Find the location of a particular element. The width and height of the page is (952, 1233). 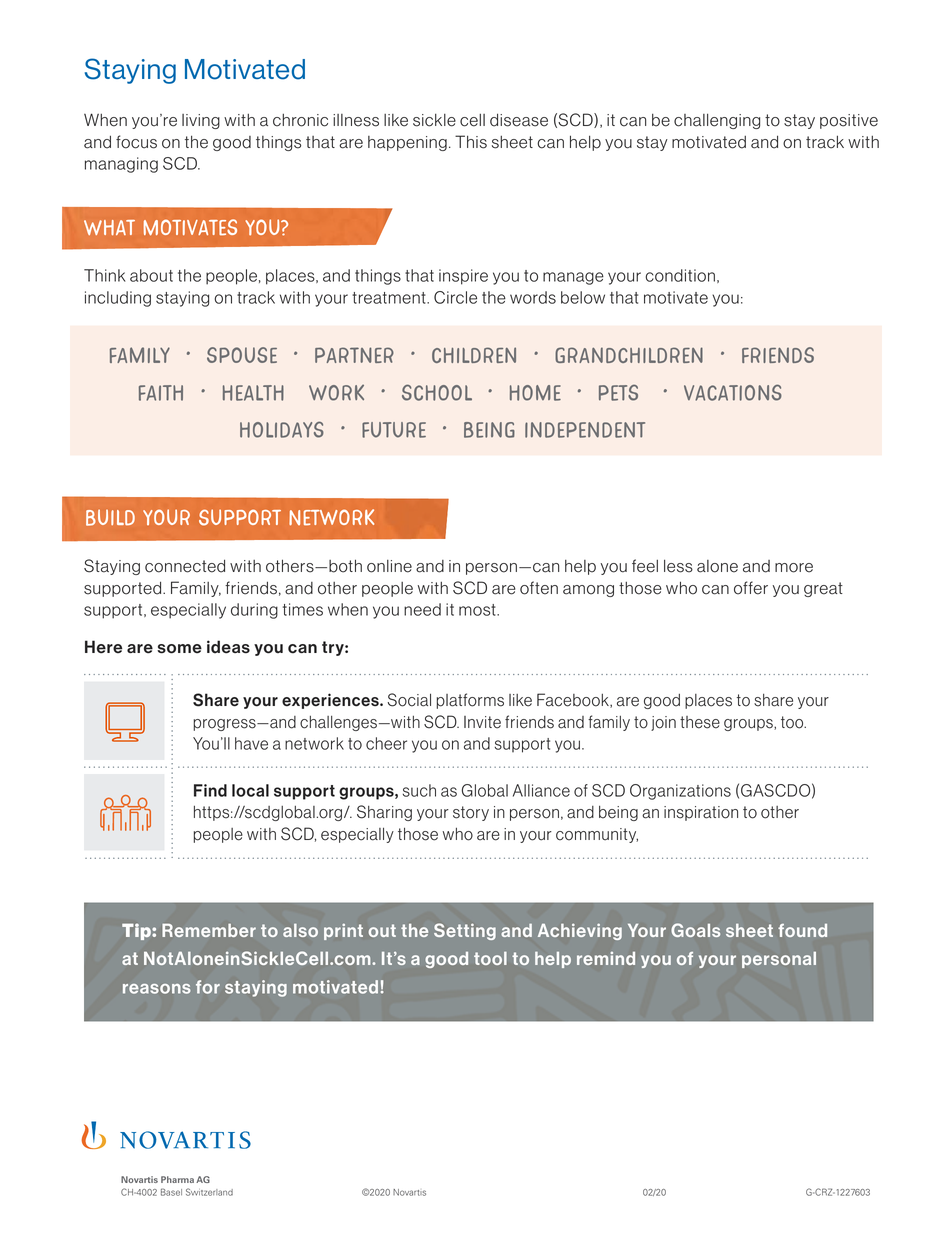

offer is located at coordinates (751, 588).
